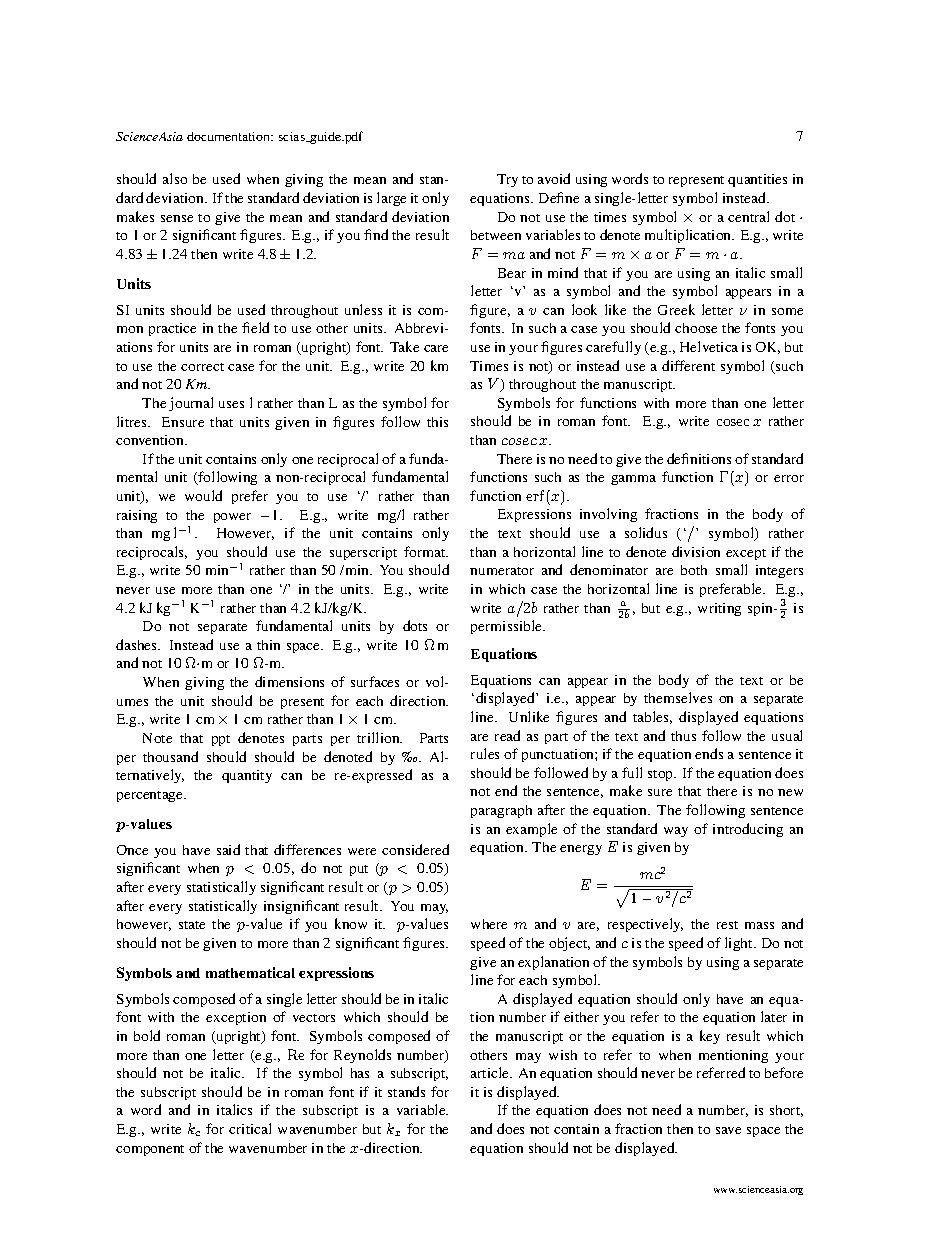 The height and width of the screenshot is (1233, 952). Describe the element at coordinates (177, 218) in the screenshot. I see `sense` at that location.
